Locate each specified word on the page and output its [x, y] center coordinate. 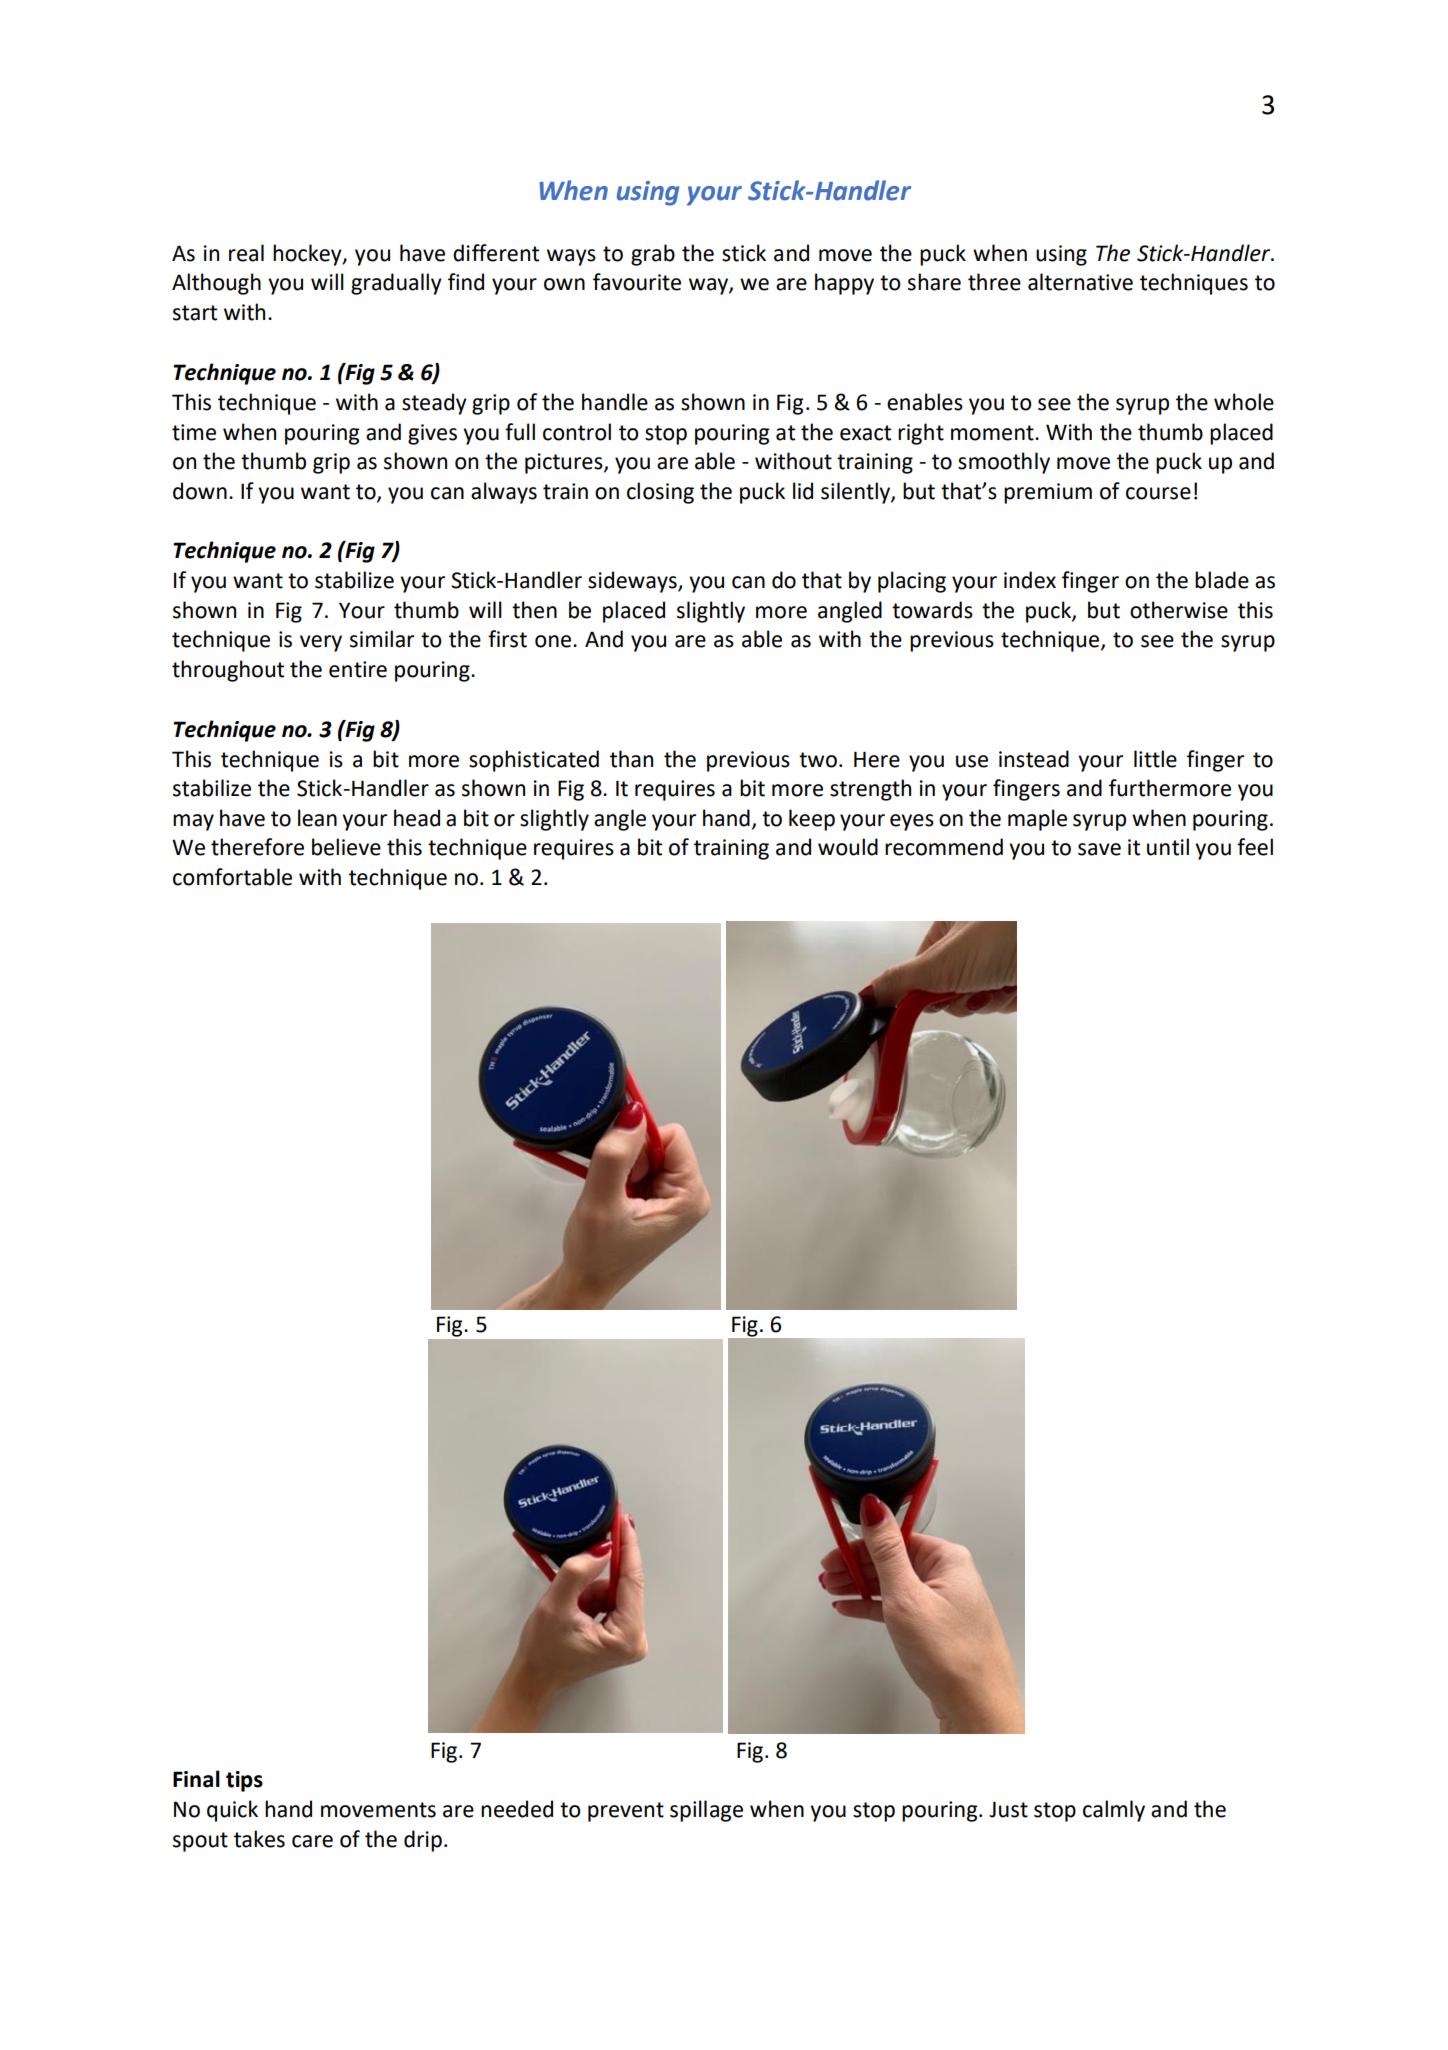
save [1099, 849]
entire [358, 669]
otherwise [1179, 610]
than [631, 759]
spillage [706, 1811]
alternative [1080, 282]
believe [346, 847]
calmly [1114, 1811]
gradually [396, 284]
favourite [637, 282]
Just [1008, 1809]
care [312, 1841]
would [848, 847]
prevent [626, 1812]
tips [244, 1781]
